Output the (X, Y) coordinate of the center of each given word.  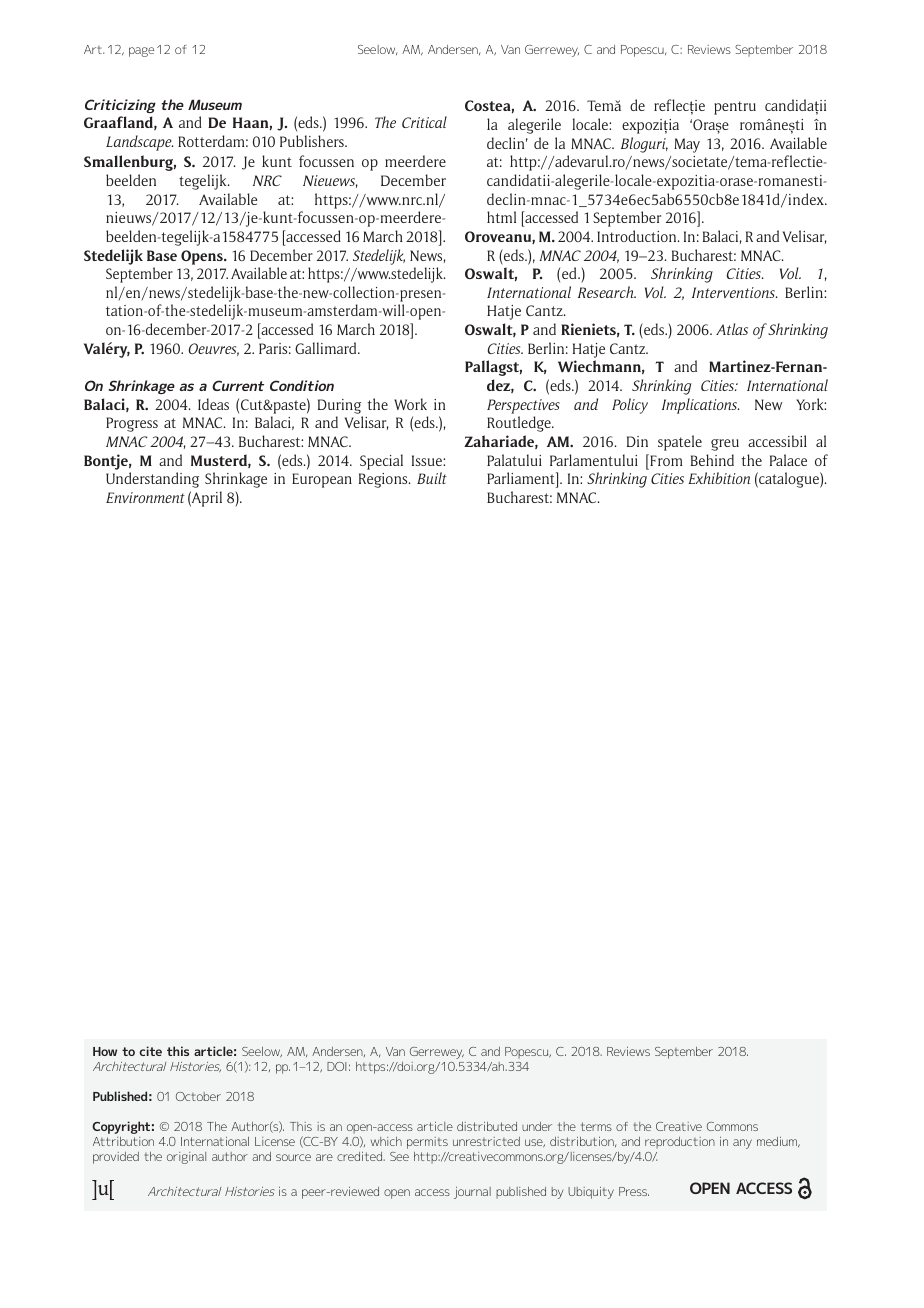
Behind (712, 460)
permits (427, 1143)
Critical (424, 122)
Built (432, 478)
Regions (384, 480)
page (141, 52)
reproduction (680, 1143)
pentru (735, 108)
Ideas (213, 404)
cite (150, 1051)
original (186, 1158)
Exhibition (719, 478)
